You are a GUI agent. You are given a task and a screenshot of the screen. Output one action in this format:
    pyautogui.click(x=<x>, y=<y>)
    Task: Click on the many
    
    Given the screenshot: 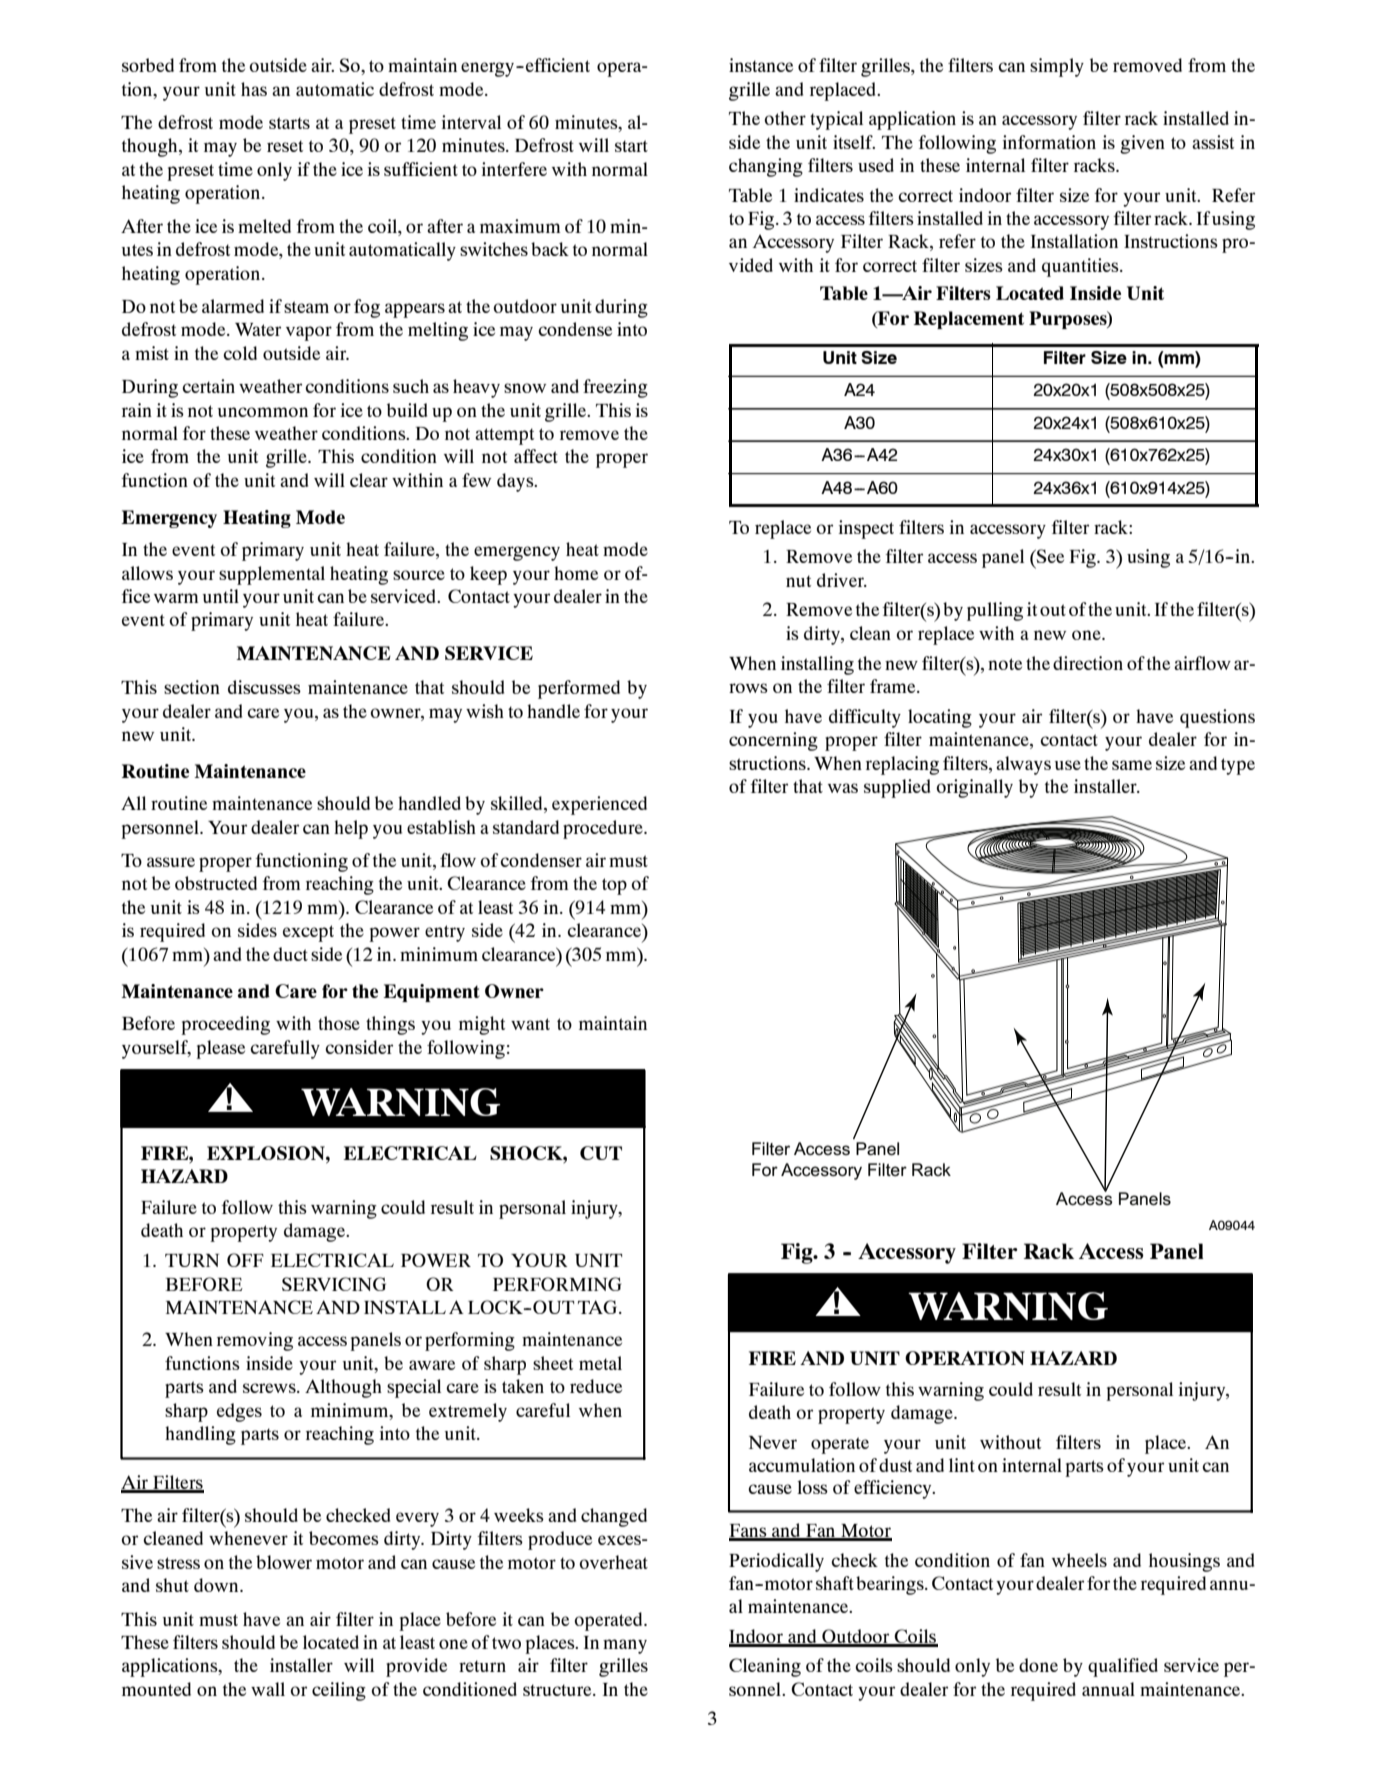 What is the action you would take?
    pyautogui.click(x=625, y=1646)
